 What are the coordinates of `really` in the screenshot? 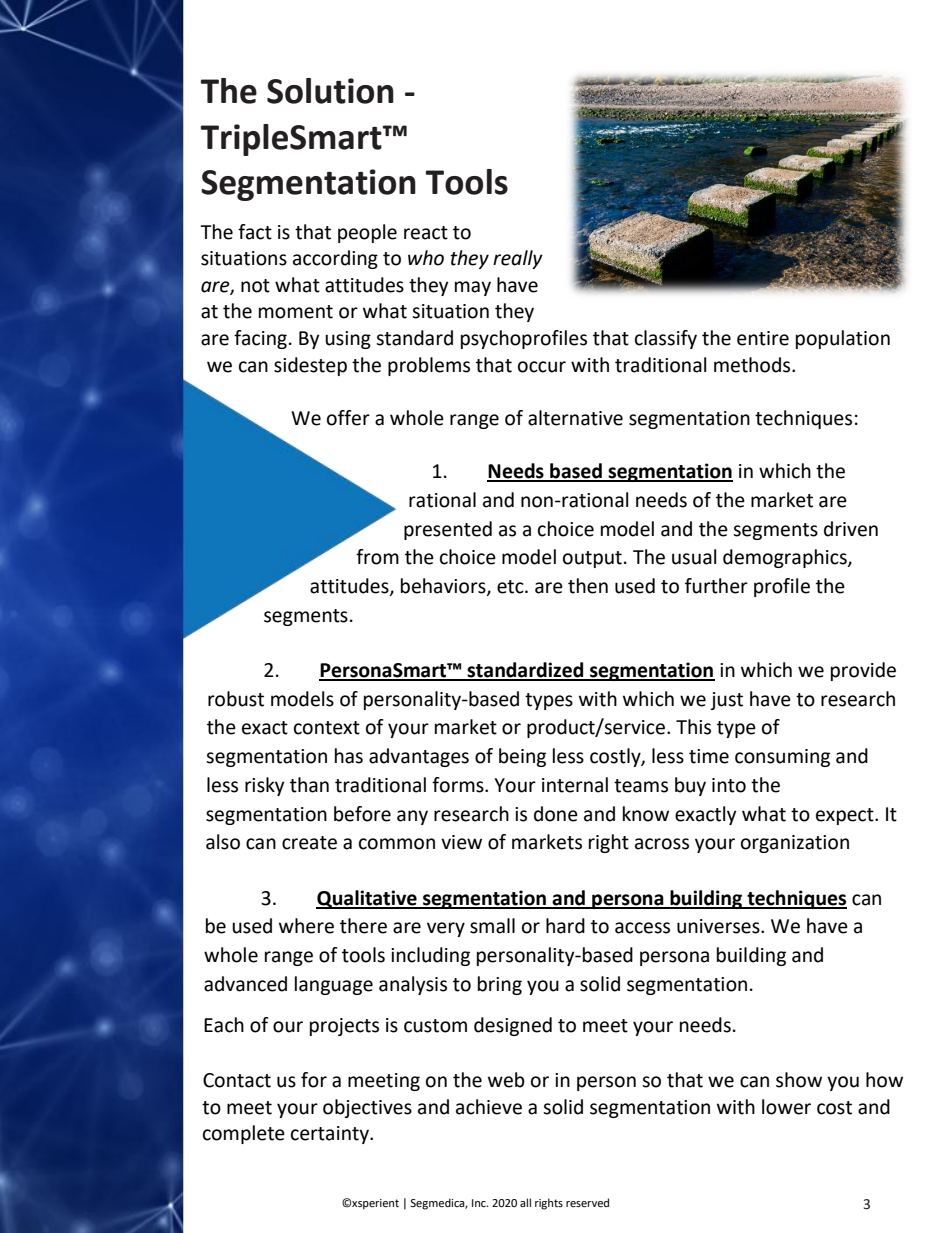 It's located at (518, 259).
